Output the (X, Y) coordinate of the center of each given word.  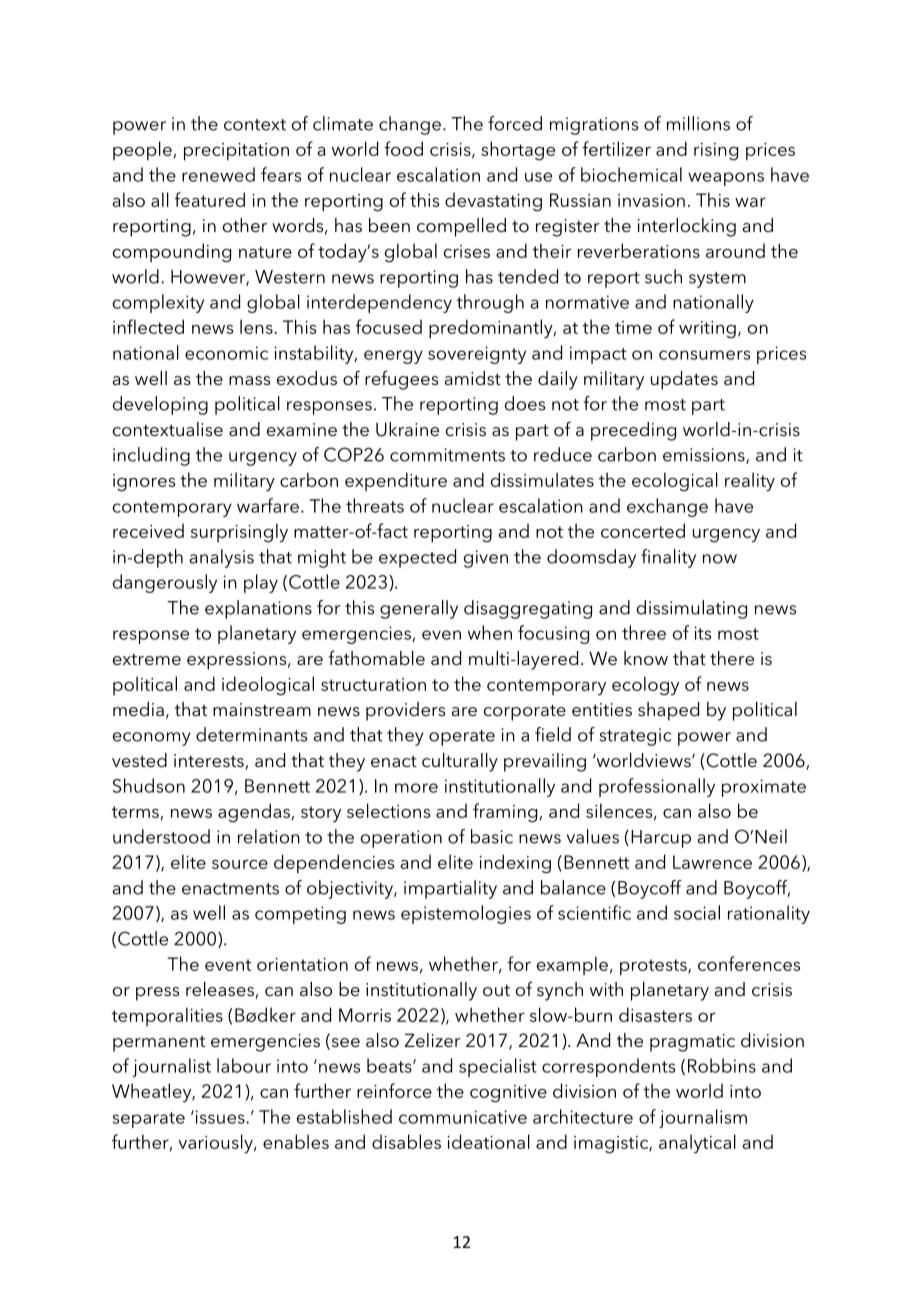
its (702, 633)
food (403, 148)
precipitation (236, 152)
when (490, 632)
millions (698, 123)
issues (220, 1117)
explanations (258, 609)
